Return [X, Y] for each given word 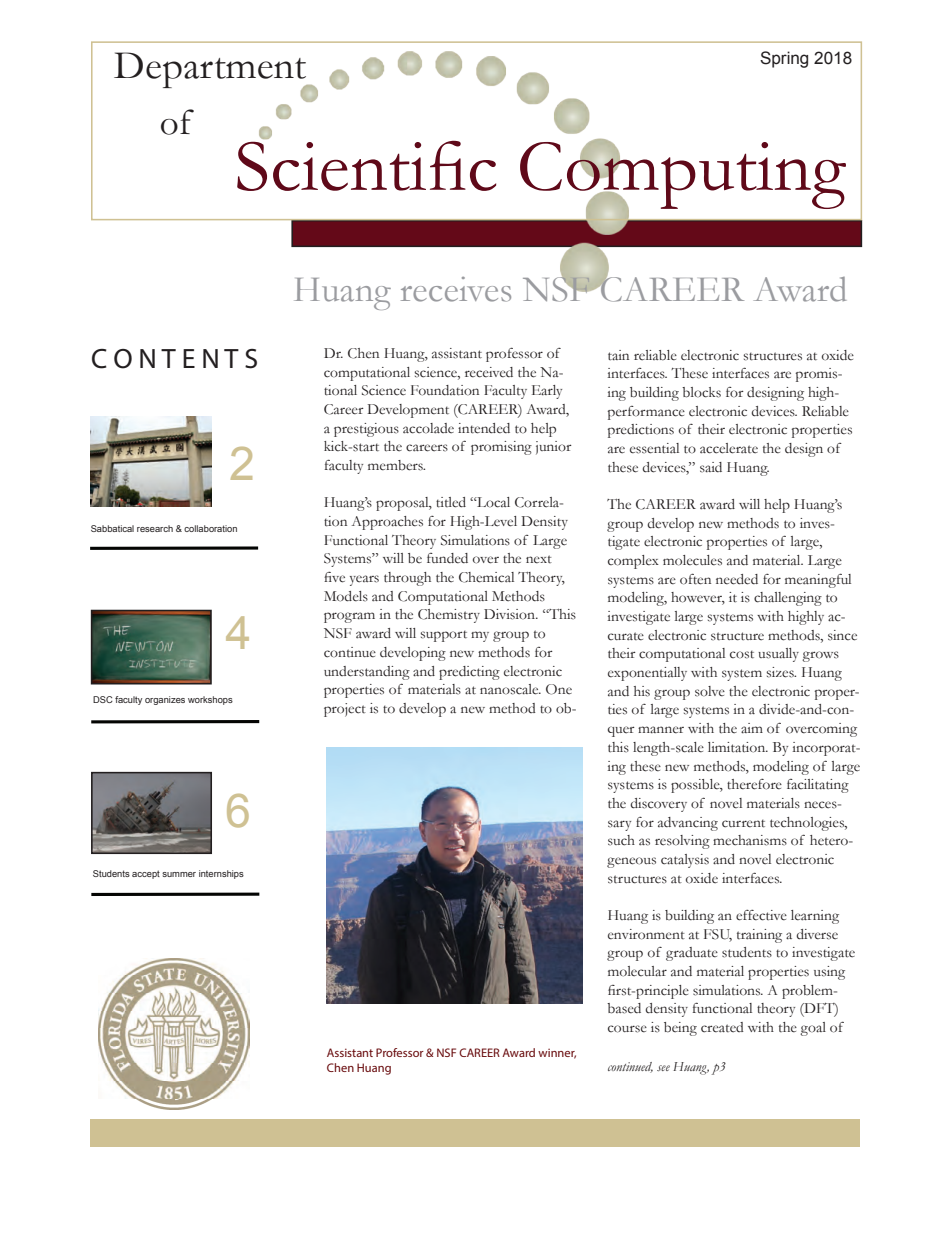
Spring [784, 59]
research [155, 528]
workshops [210, 700]
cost [742, 654]
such [621, 840]
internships [221, 874]
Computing [683, 175]
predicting [469, 673]
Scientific [366, 164]
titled [451, 502]
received [489, 372]
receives [456, 289]
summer [179, 874]
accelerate [729, 448]
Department [211, 71]
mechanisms [750, 840]
